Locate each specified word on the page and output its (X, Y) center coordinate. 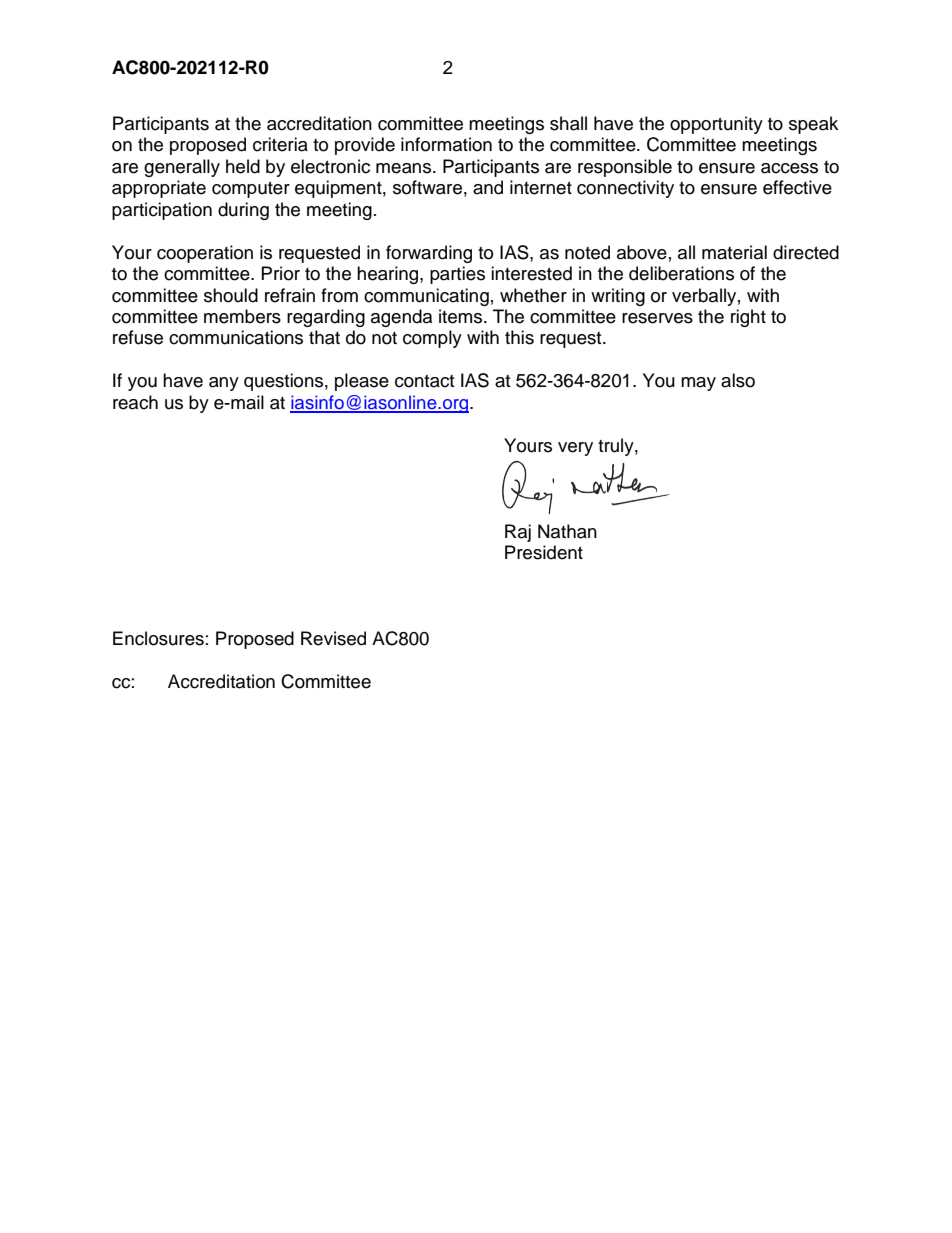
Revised (333, 638)
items (462, 316)
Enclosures (158, 638)
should (231, 295)
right (748, 318)
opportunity (716, 125)
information (446, 144)
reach (135, 402)
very (575, 449)
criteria (280, 144)
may (698, 384)
